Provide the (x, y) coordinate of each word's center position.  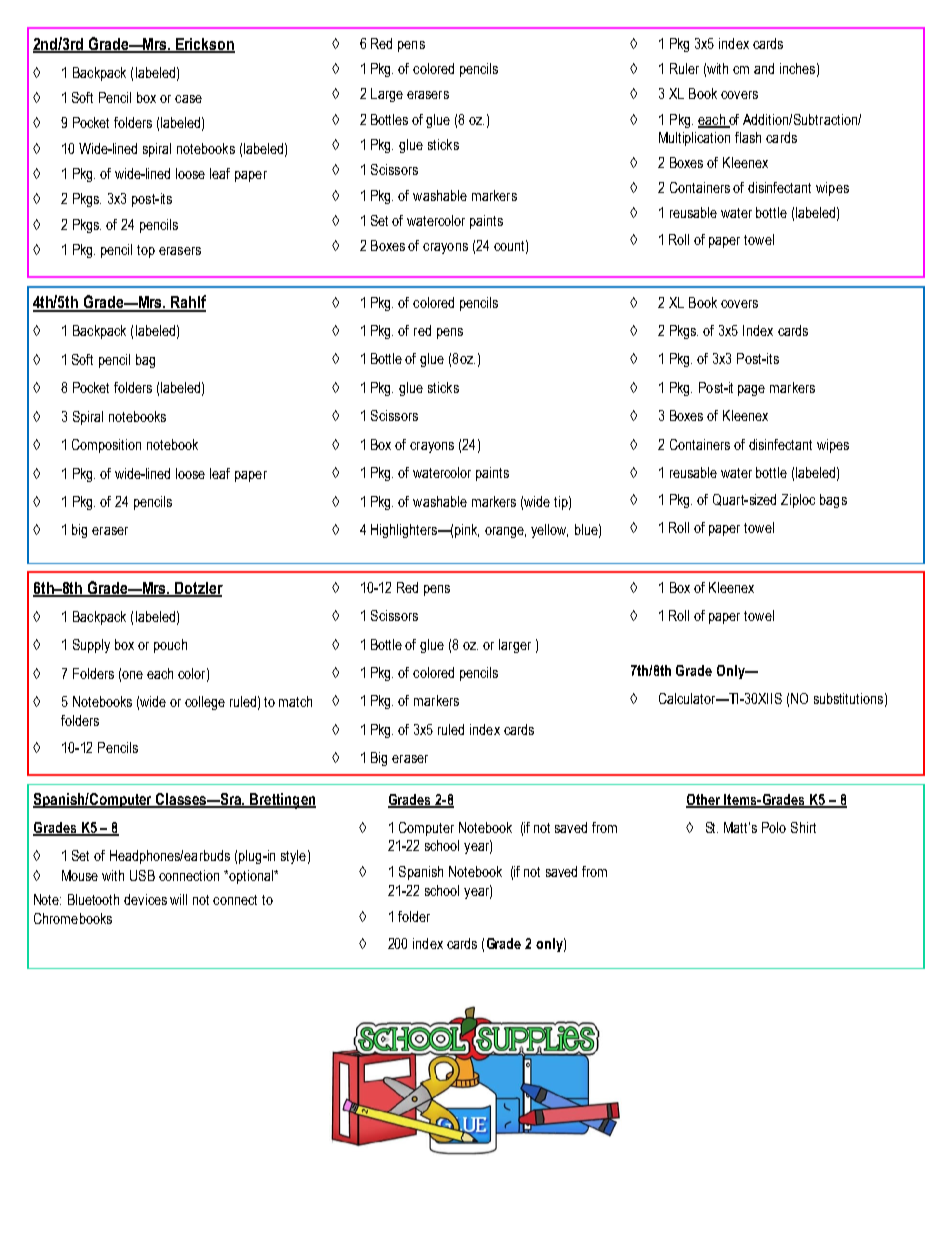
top (146, 251)
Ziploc (798, 501)
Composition (106, 446)
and (764, 68)
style (293, 857)
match (295, 701)
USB (142, 875)
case (188, 99)
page (751, 390)
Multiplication (694, 139)
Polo (774, 827)
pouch (170, 646)
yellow (549, 531)
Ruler (684, 68)
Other (704, 800)
